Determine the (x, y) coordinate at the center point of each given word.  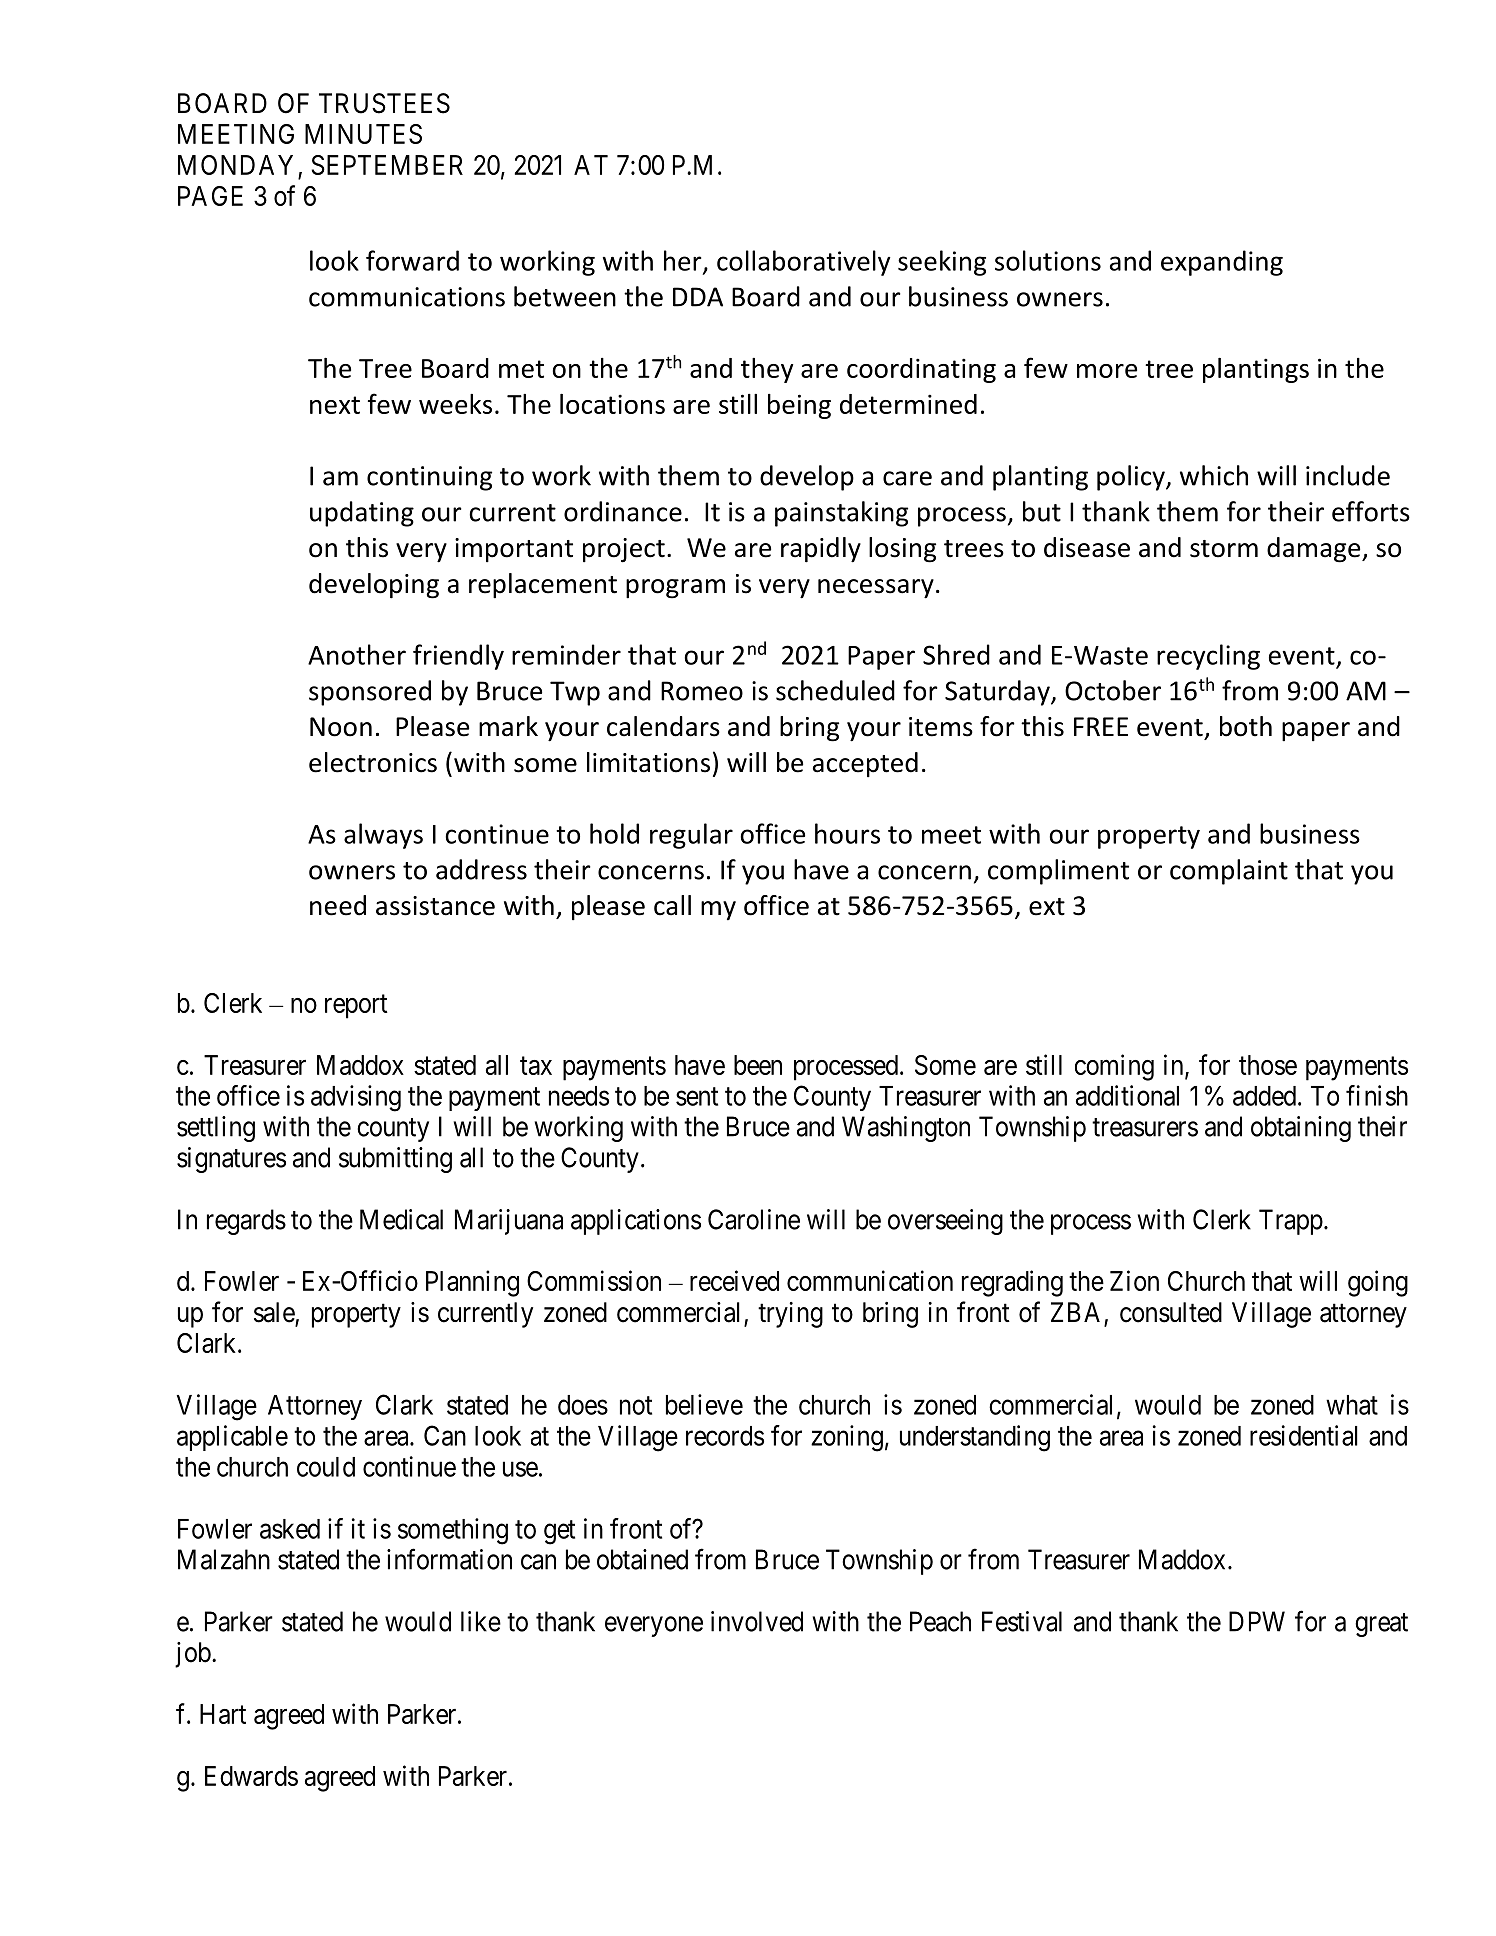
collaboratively (804, 263)
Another (357, 654)
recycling (1208, 657)
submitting (395, 1160)
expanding (1222, 263)
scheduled (835, 690)
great (1381, 1625)
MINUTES (363, 134)
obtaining (1301, 1129)
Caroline (754, 1219)
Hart (223, 1714)
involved (757, 1621)
